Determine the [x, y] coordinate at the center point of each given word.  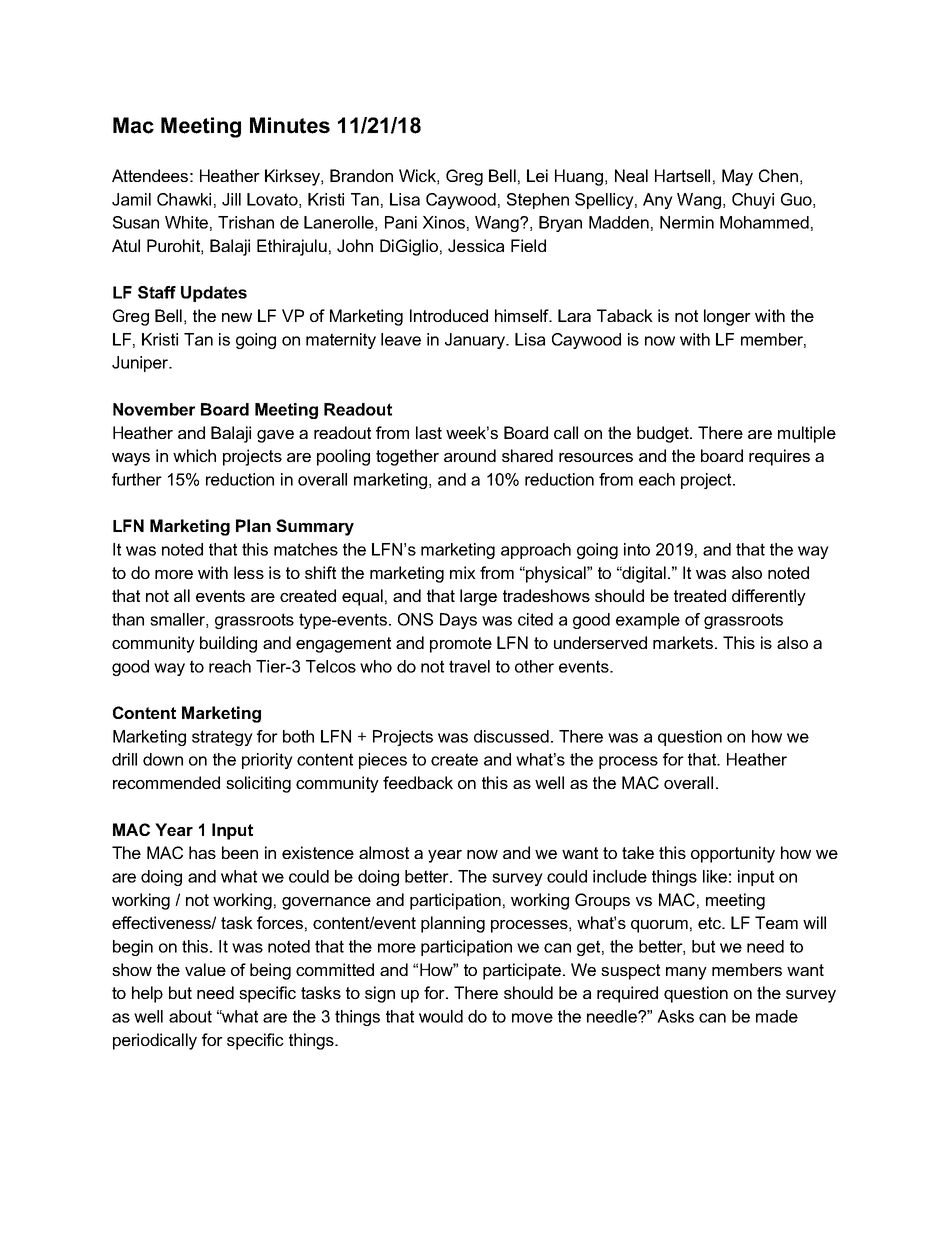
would [441, 1016]
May [737, 177]
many [686, 973]
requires [779, 457]
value [205, 969]
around [470, 455]
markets [683, 642]
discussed [511, 736]
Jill [231, 199]
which [194, 455]
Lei [537, 175]
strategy [222, 738]
